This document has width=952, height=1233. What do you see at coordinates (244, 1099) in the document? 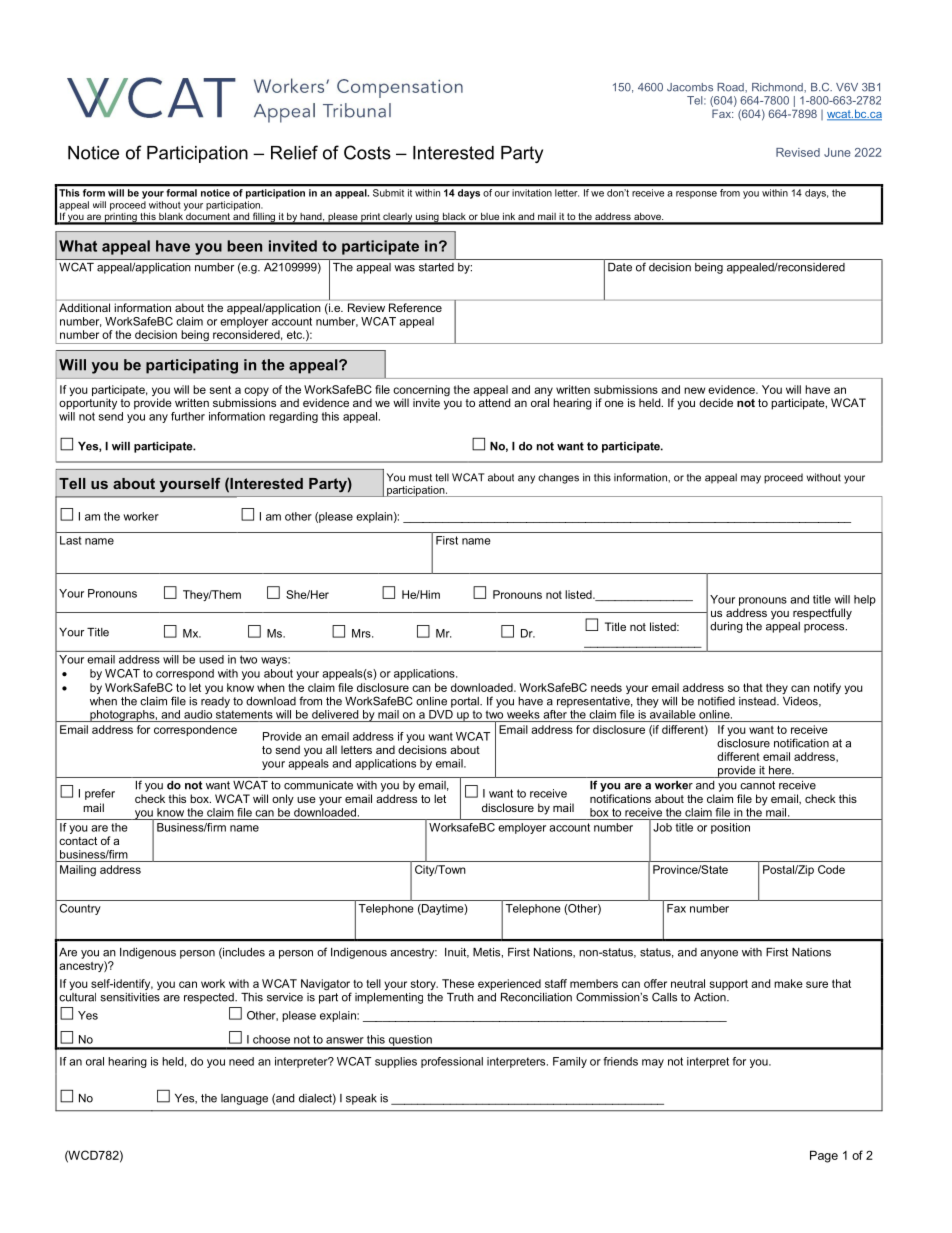
I see `language` at bounding box center [244, 1099].
